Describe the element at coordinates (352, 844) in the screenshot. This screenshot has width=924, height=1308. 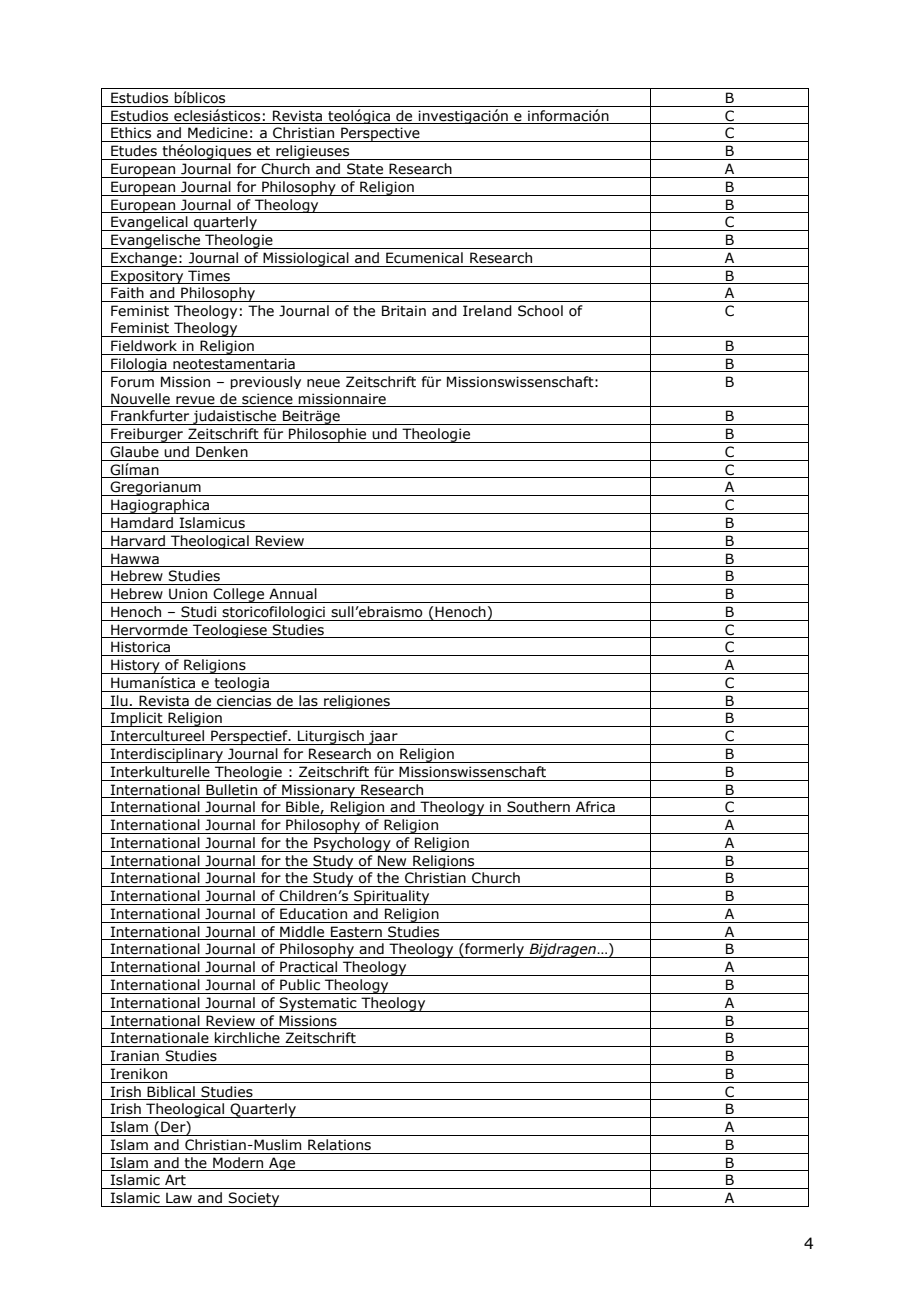
I see `Psychology` at that location.
